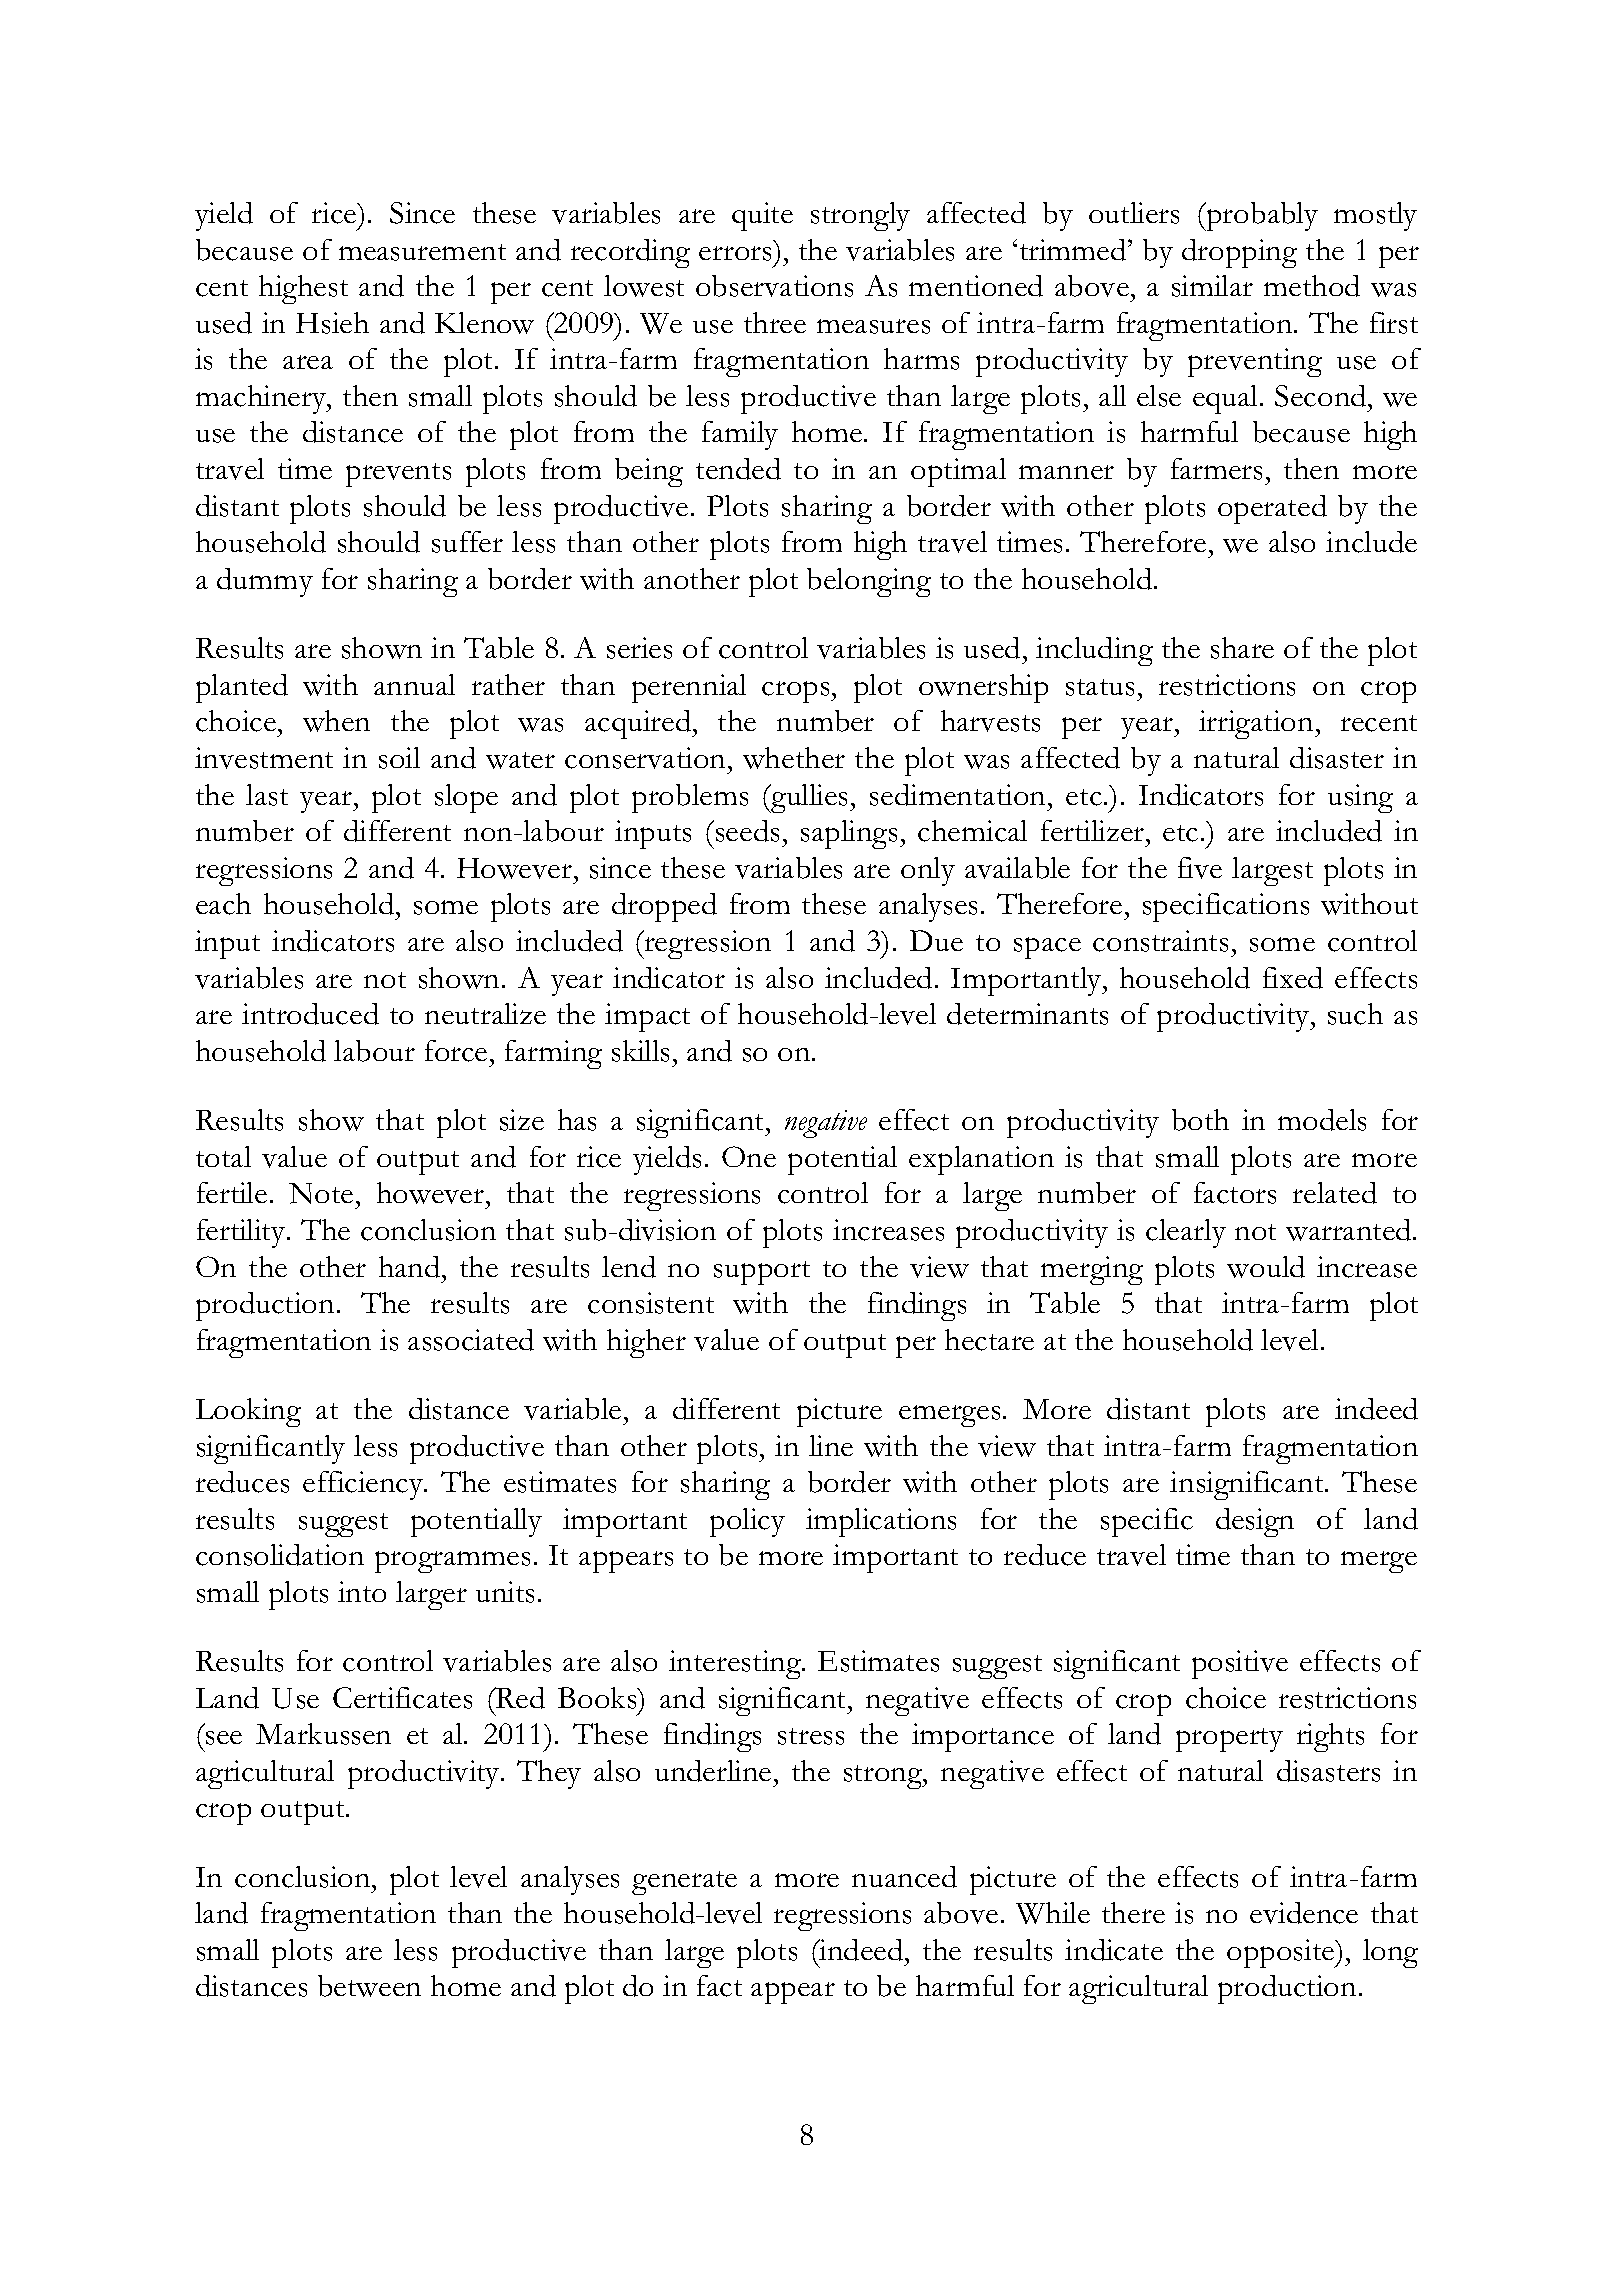  Describe the element at coordinates (1266, 1267) in the document. I see `would` at that location.
